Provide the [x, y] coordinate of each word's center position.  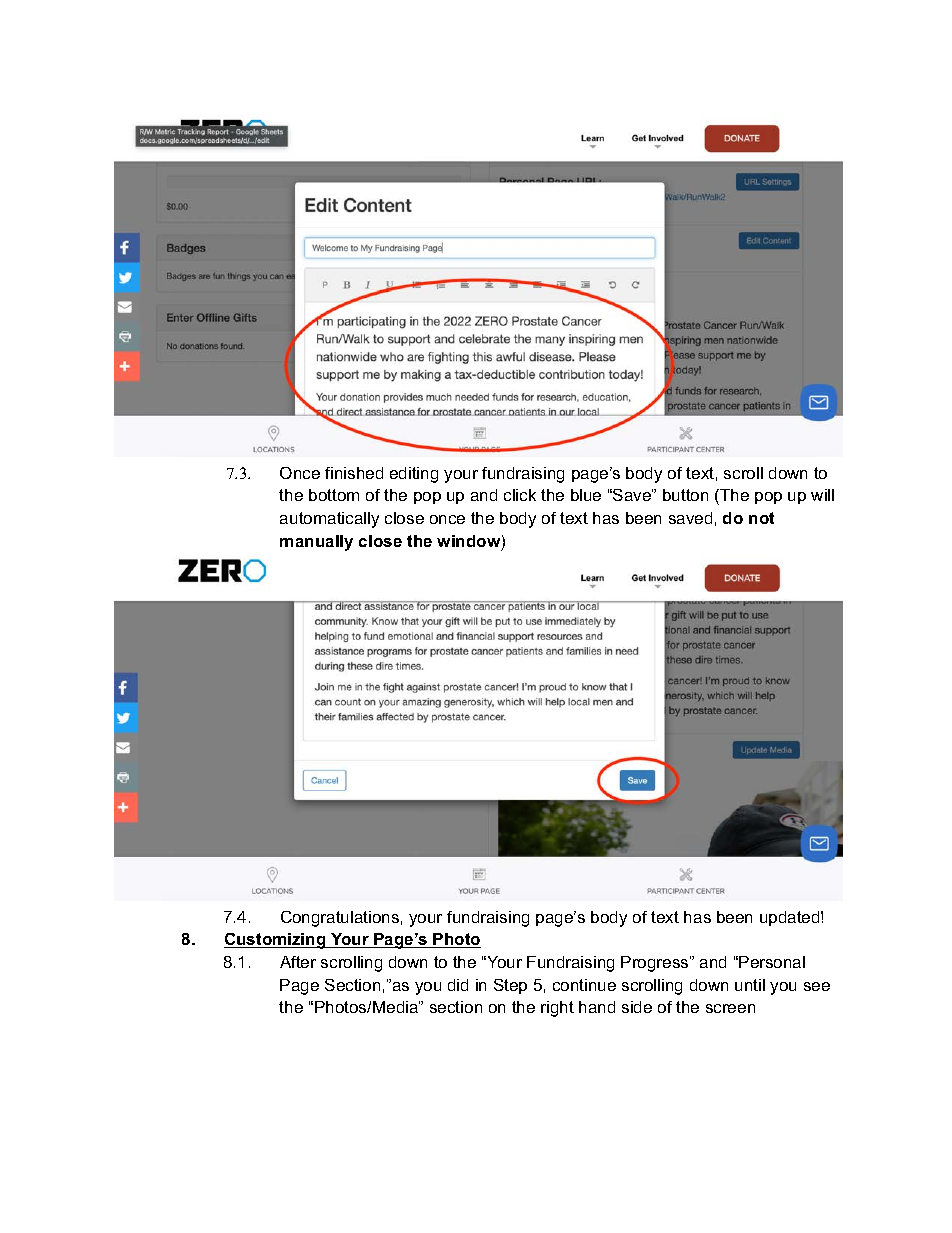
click [520, 495]
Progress [656, 964]
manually [316, 543]
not [761, 518]
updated [791, 918]
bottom [334, 495]
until [750, 985]
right [557, 1009]
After [298, 962]
